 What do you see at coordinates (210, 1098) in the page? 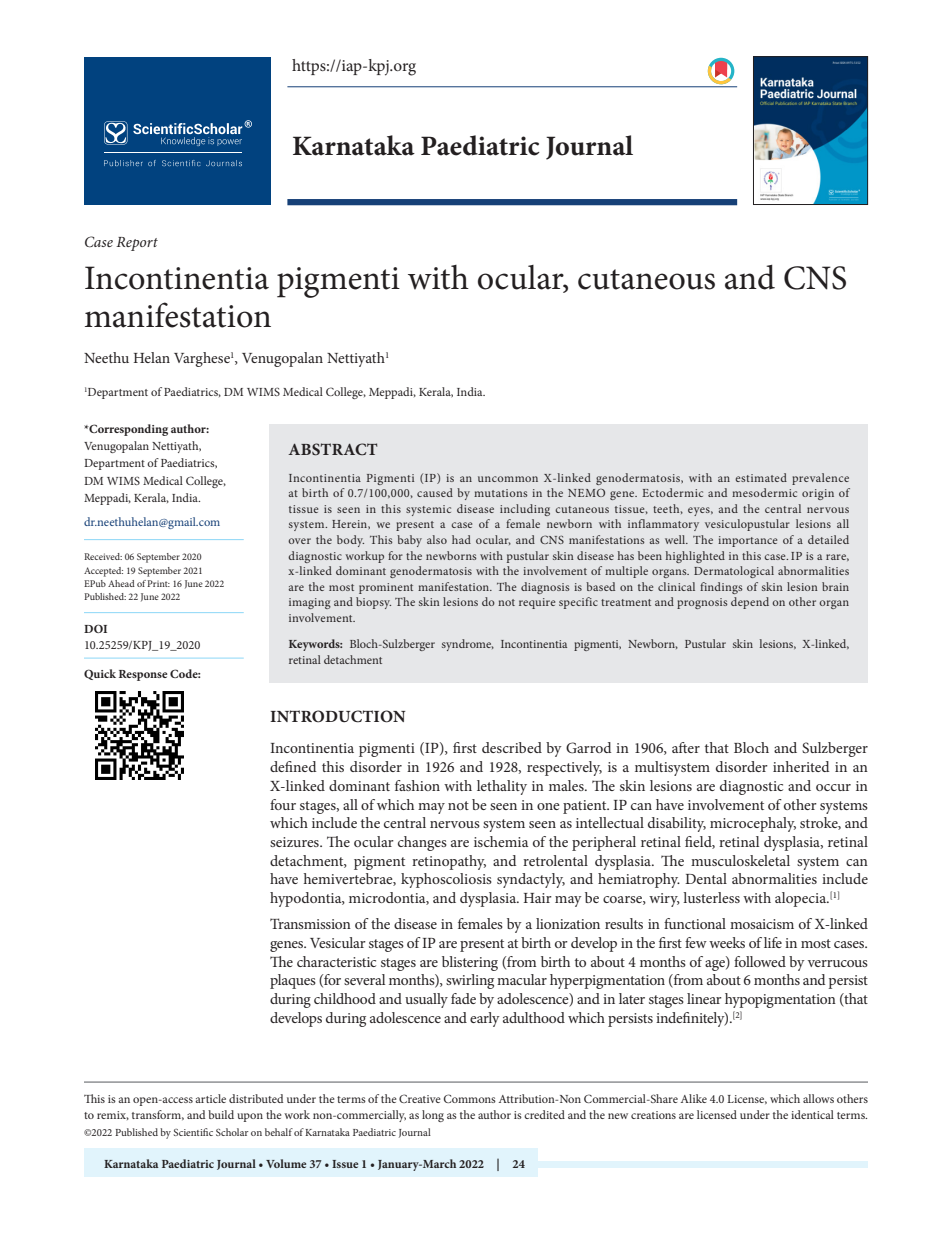
I see `article` at bounding box center [210, 1098].
